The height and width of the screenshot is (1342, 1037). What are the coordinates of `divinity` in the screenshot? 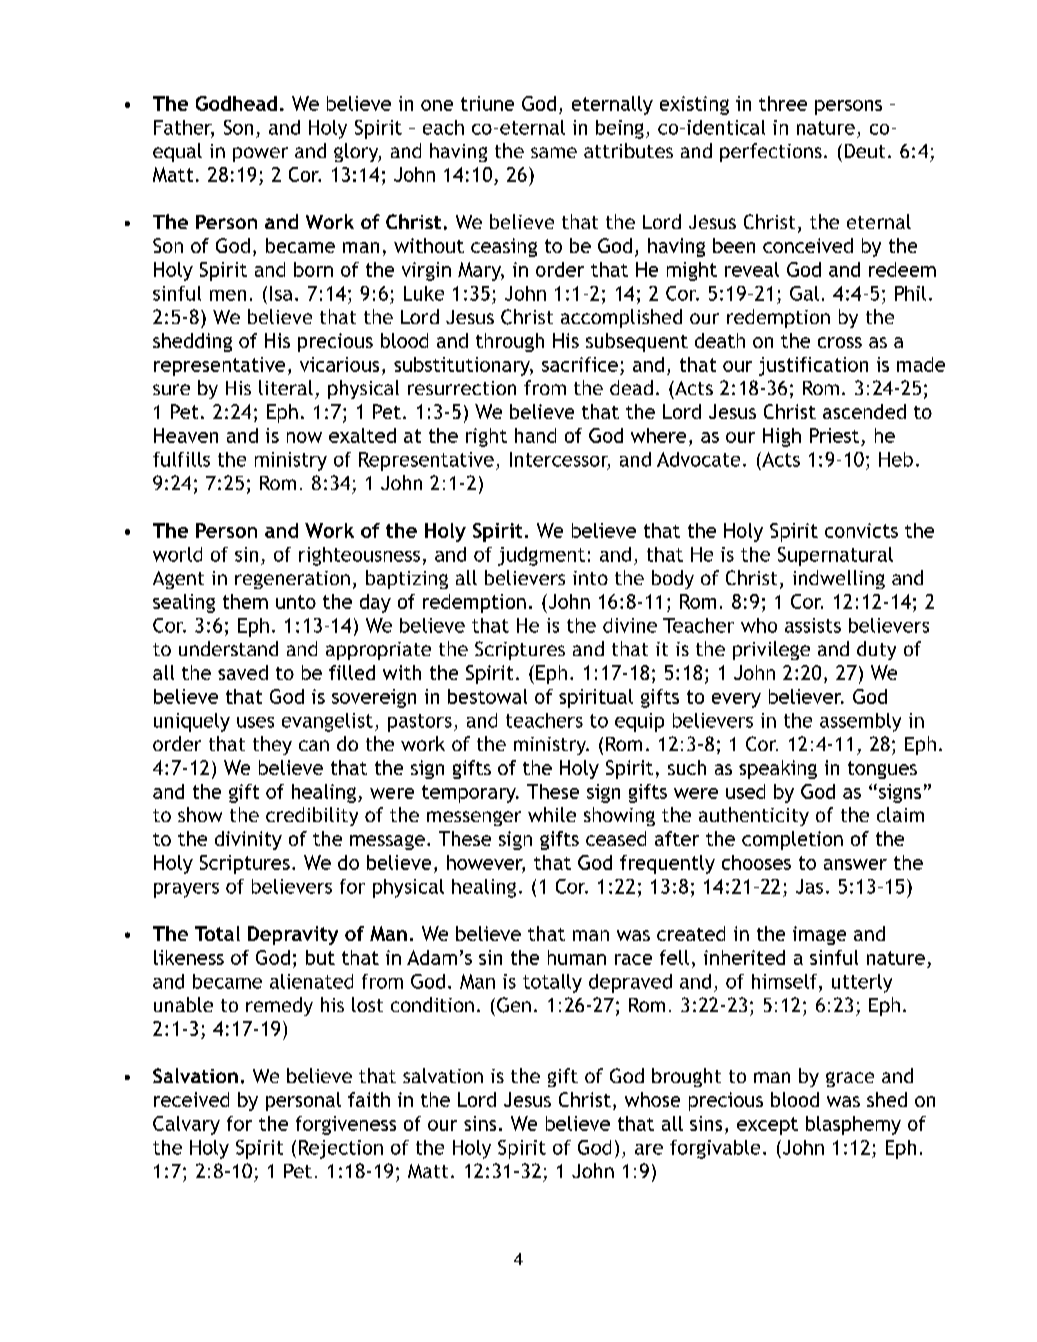 It's located at (248, 840).
